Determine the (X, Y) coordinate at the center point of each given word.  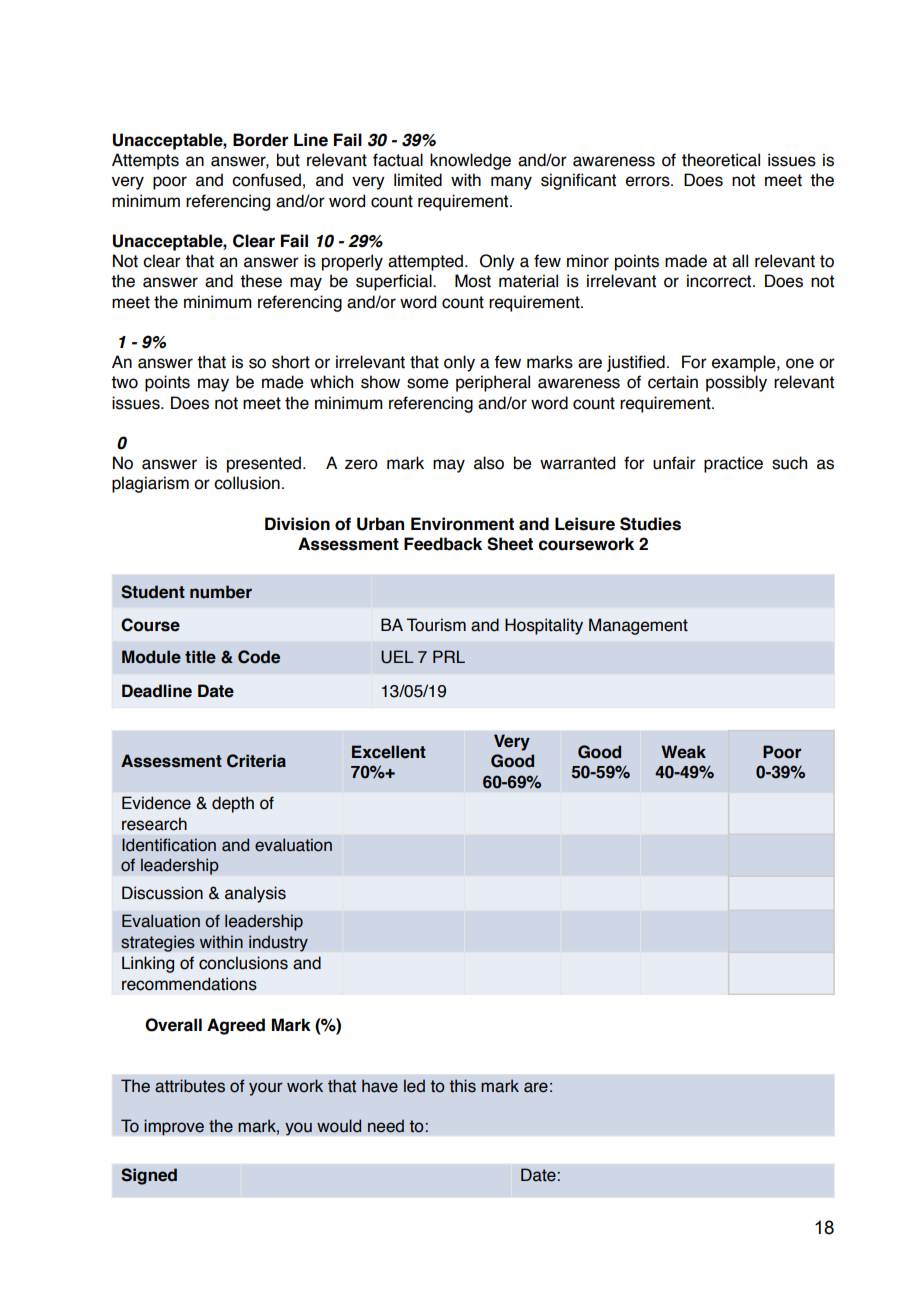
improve (174, 1127)
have (380, 1086)
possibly (736, 383)
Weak (683, 752)
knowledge (470, 161)
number (221, 592)
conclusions (243, 963)
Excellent (389, 752)
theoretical (721, 160)
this (462, 1086)
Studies (650, 524)
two (124, 382)
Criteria (256, 761)
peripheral (493, 383)
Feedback (443, 544)
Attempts (145, 161)
